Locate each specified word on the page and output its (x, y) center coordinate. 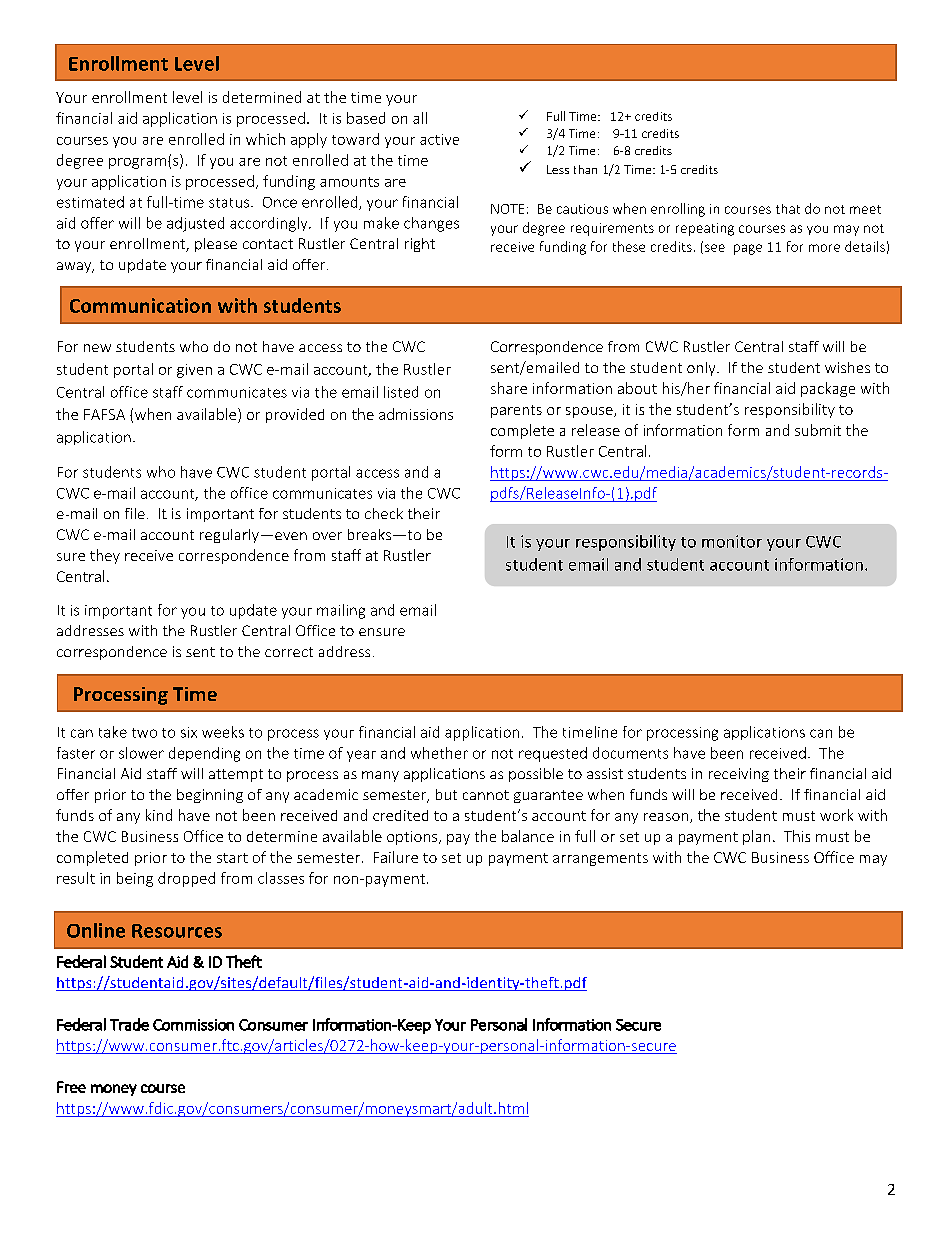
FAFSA (104, 414)
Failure (396, 857)
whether (439, 753)
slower (141, 753)
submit (818, 430)
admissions (416, 414)
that (788, 209)
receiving (739, 775)
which (265, 139)
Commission (193, 1025)
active (439, 139)
